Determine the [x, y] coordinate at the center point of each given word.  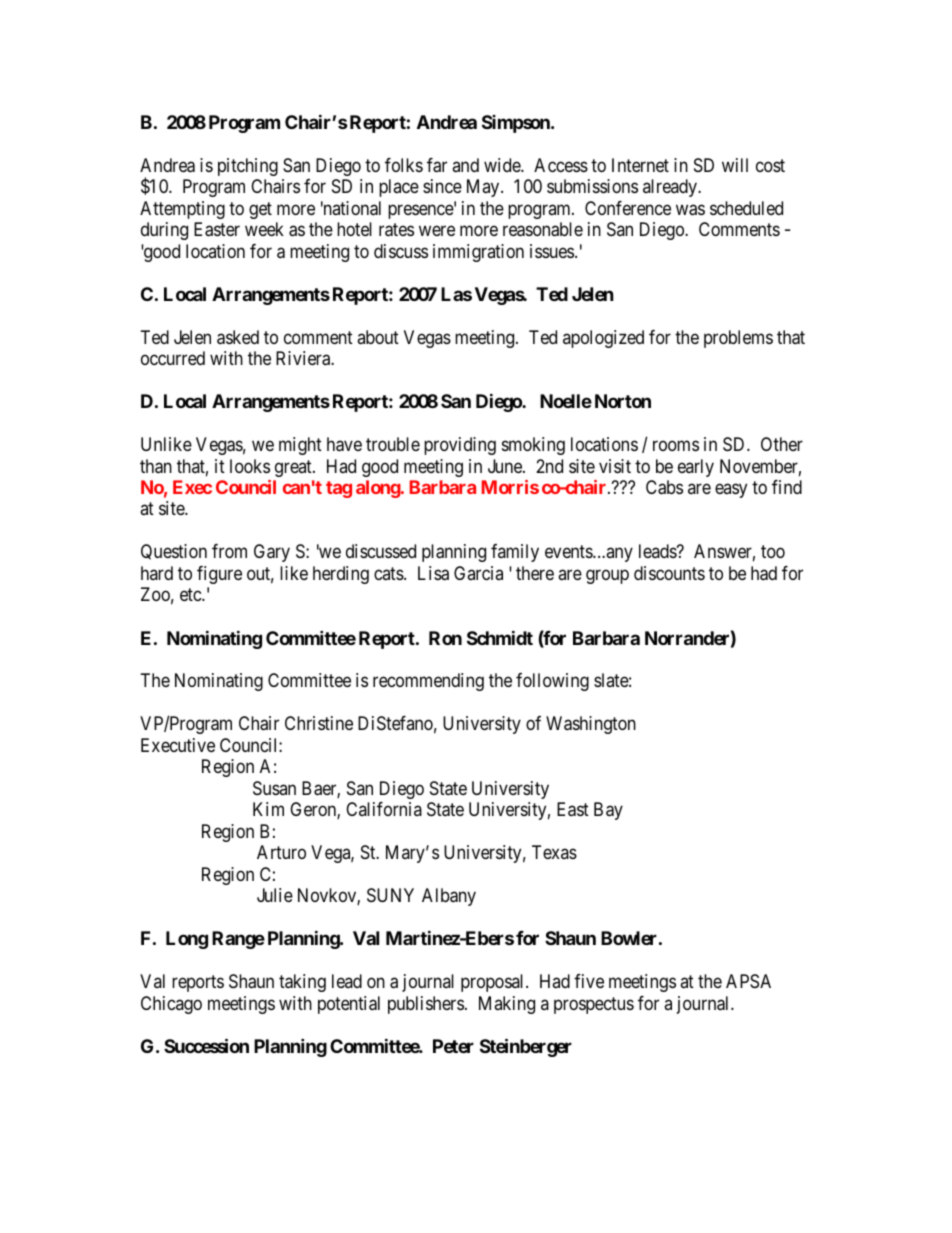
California [384, 809]
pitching [248, 167]
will [735, 165]
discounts [669, 573]
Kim [268, 809]
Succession [206, 1045]
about [378, 337]
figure [219, 575]
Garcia [478, 573]
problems [738, 339]
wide [503, 165]
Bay [608, 811]
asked [238, 337]
